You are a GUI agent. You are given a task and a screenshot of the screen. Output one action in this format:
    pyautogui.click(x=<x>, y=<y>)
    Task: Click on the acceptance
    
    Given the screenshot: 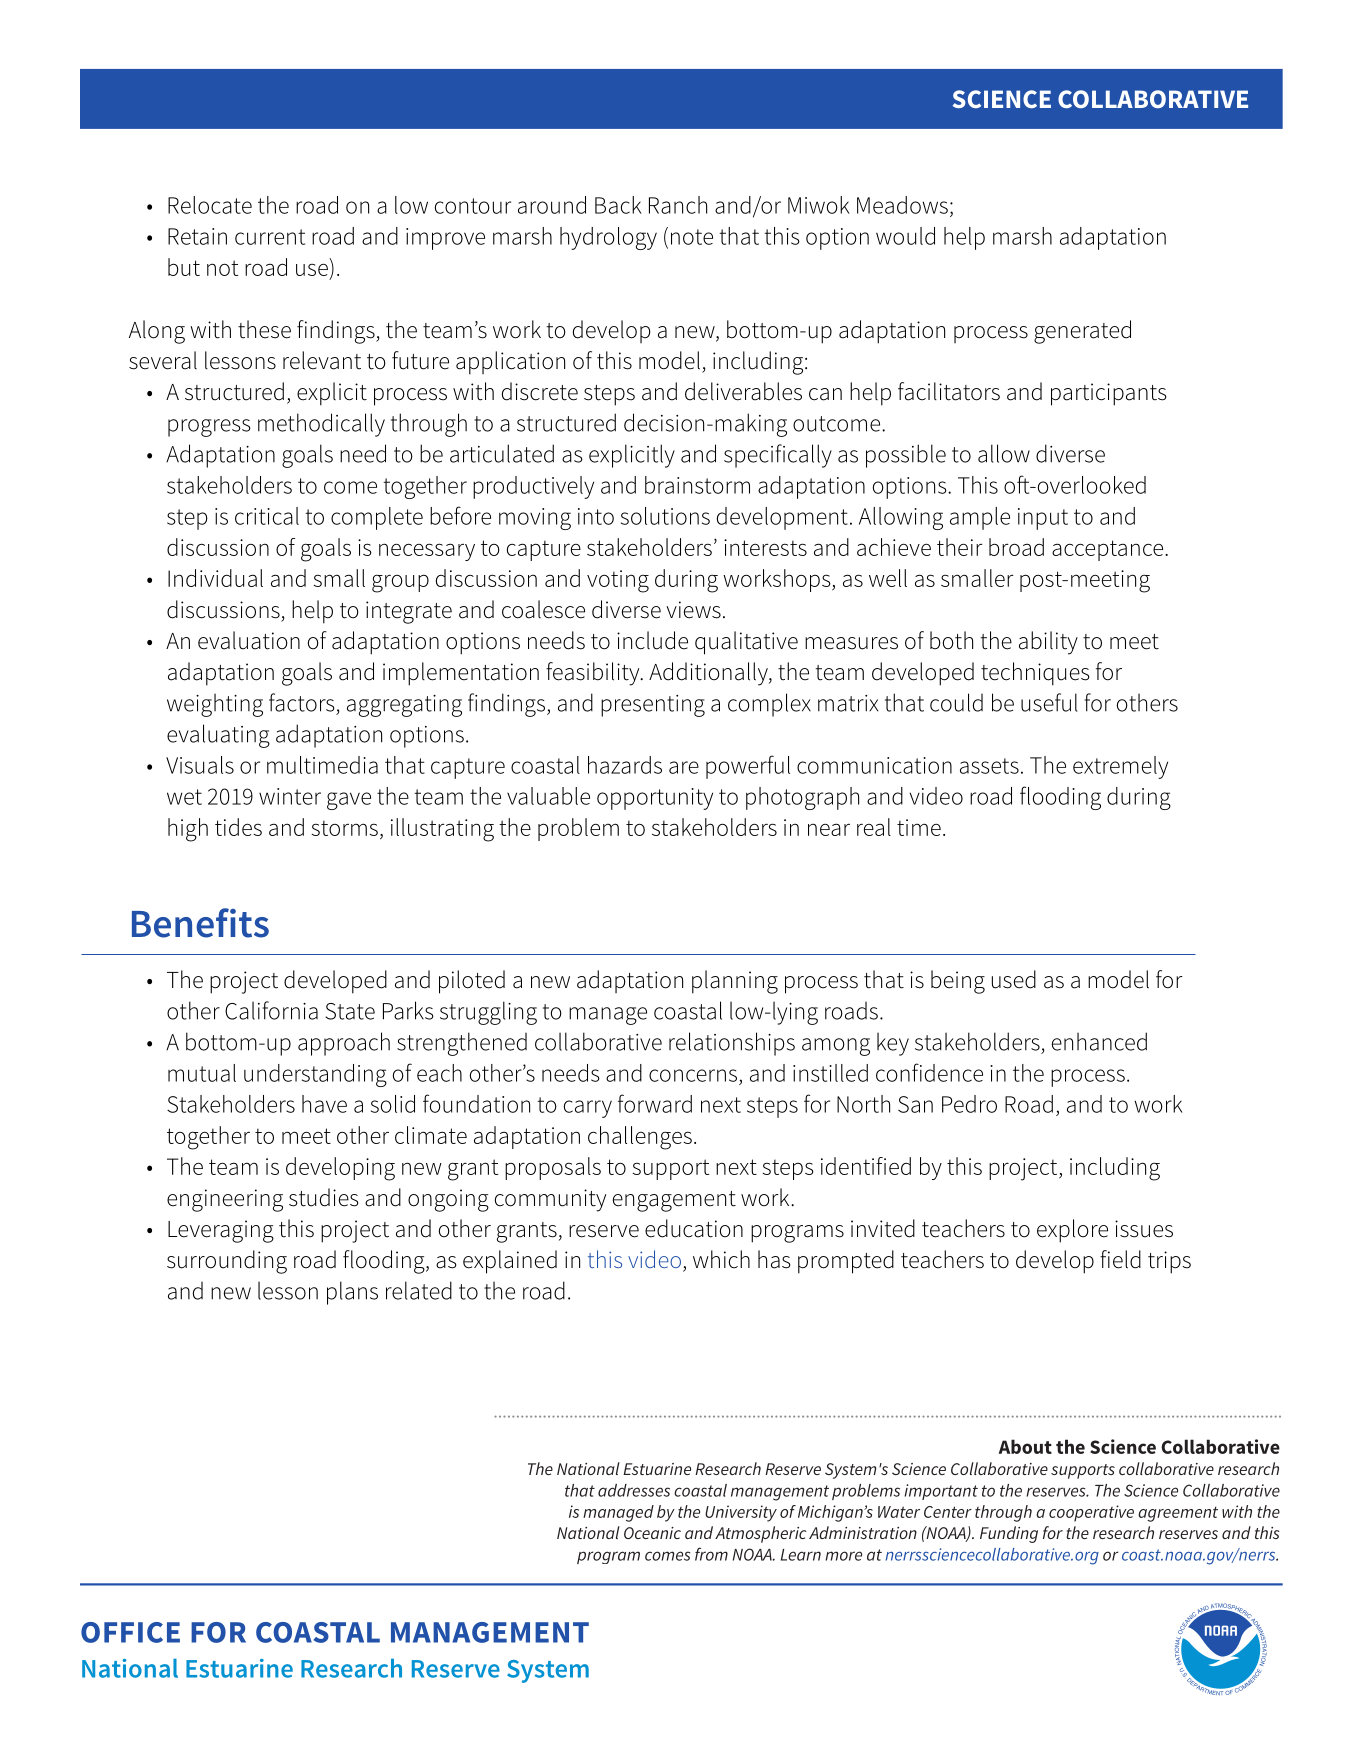 What is the action you would take?
    pyautogui.click(x=1107, y=550)
